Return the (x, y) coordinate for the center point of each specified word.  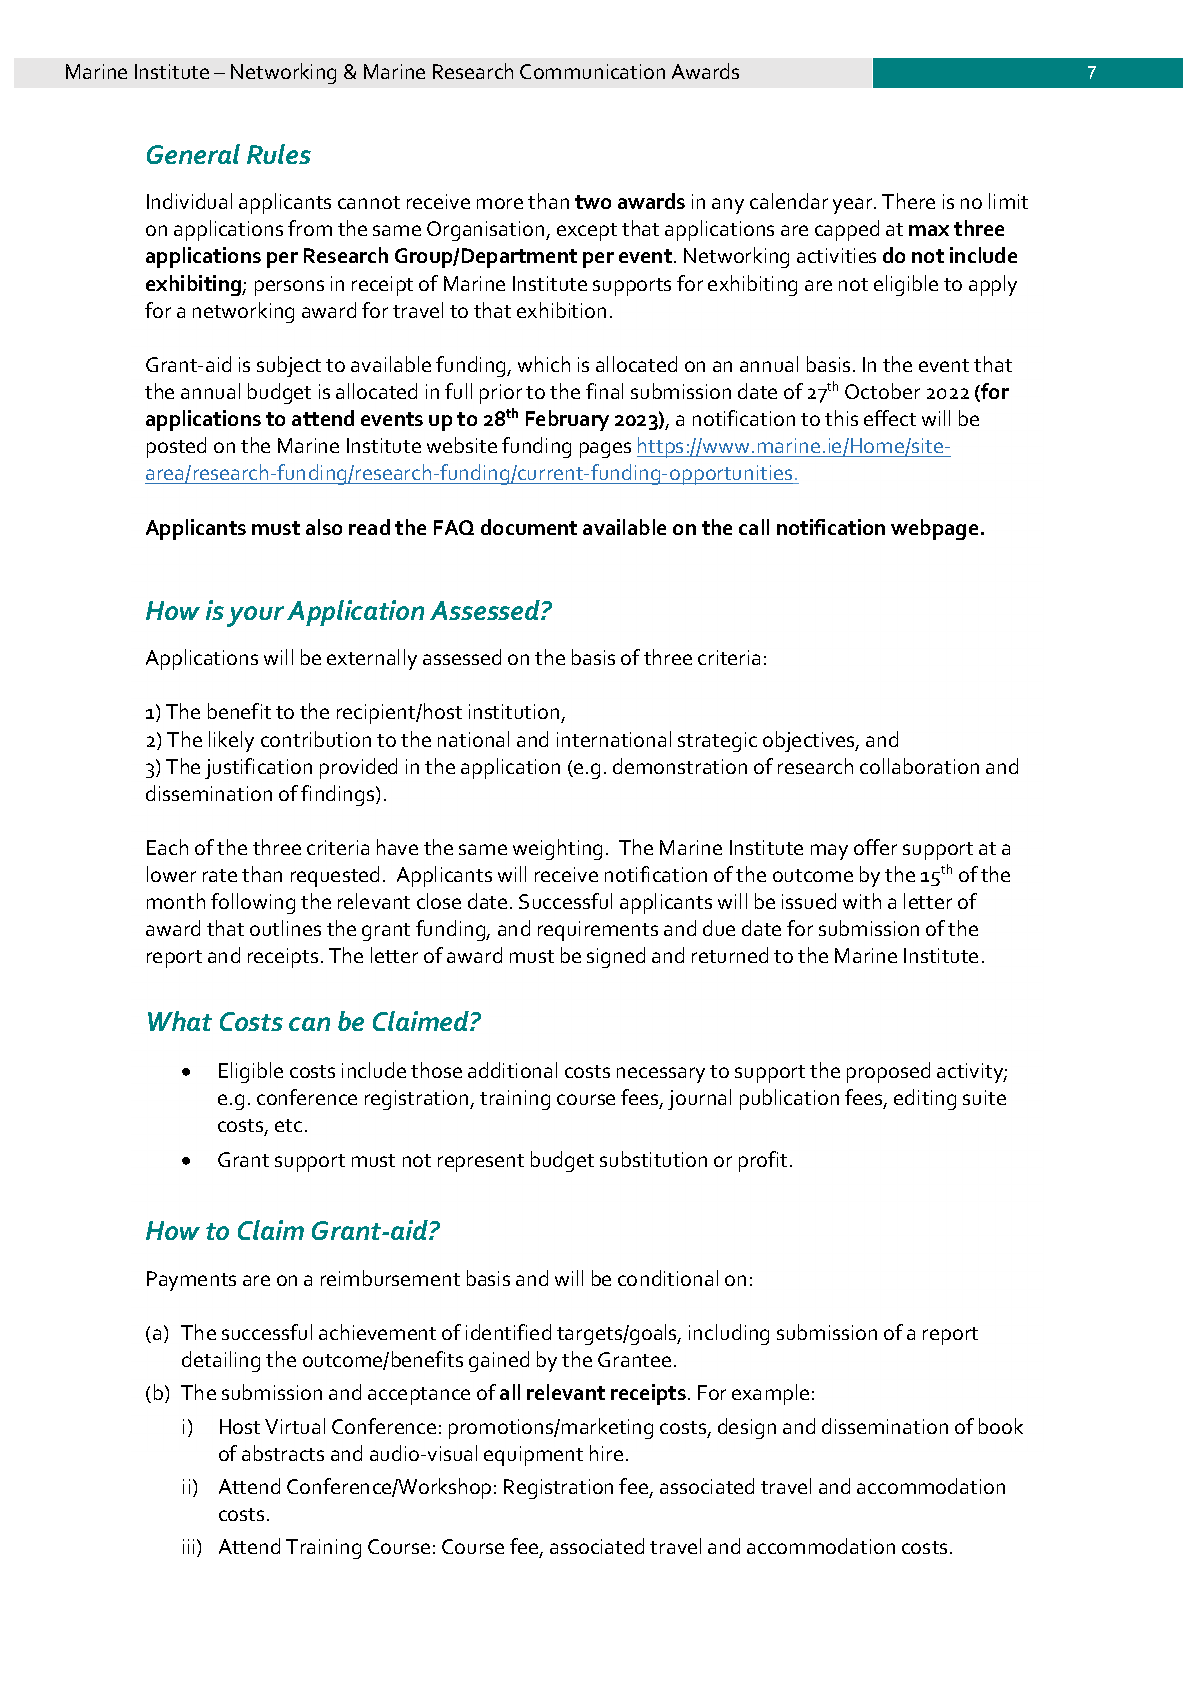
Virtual (295, 1426)
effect (890, 418)
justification (258, 768)
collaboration (919, 766)
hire (606, 1453)
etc (288, 1125)
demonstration (680, 766)
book (1001, 1426)
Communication (592, 71)
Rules (279, 154)
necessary (661, 1075)
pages (605, 450)
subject (289, 366)
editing (925, 1099)
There (908, 201)
